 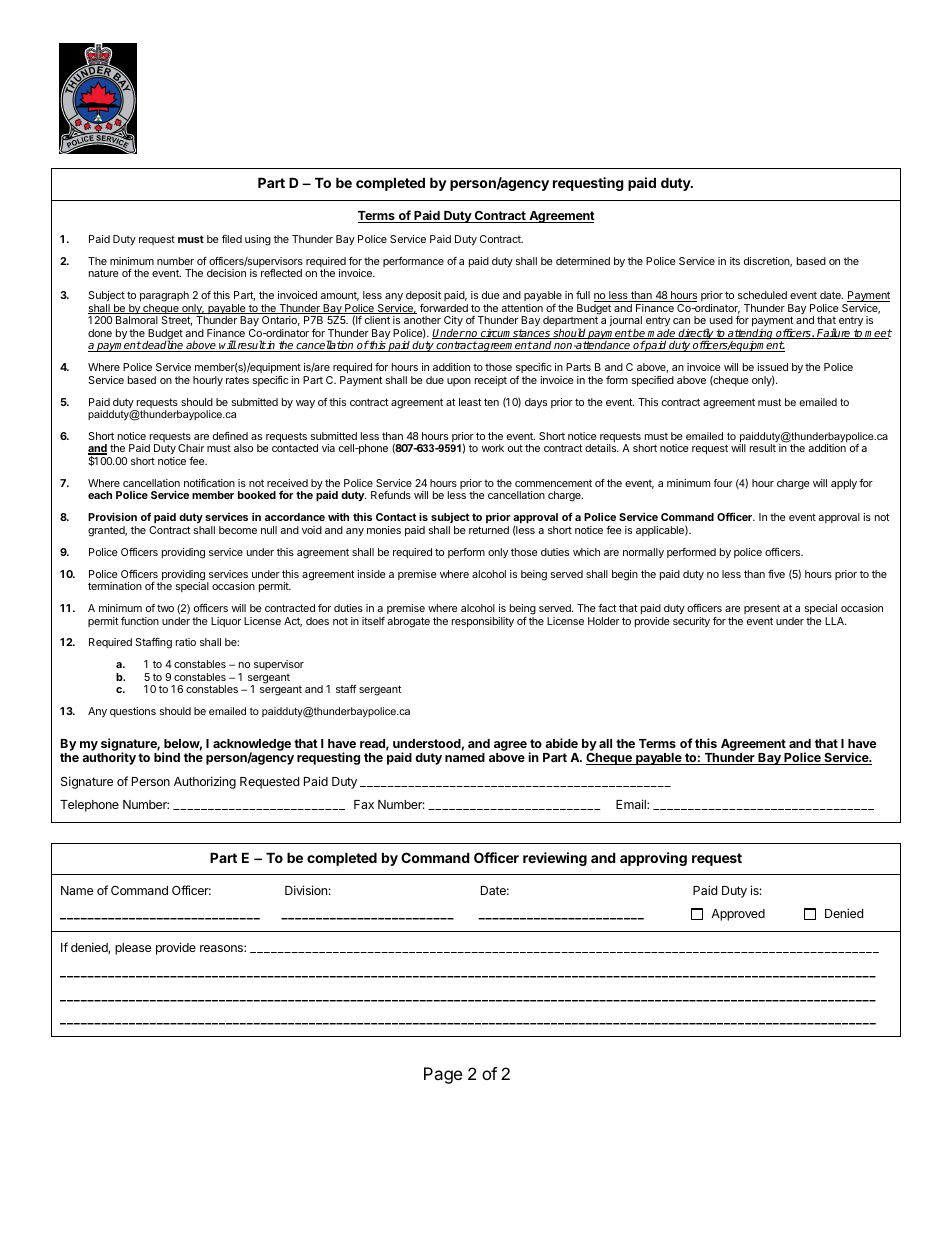 What do you see at coordinates (762, 295) in the screenshot?
I see `scheduled` at bounding box center [762, 295].
